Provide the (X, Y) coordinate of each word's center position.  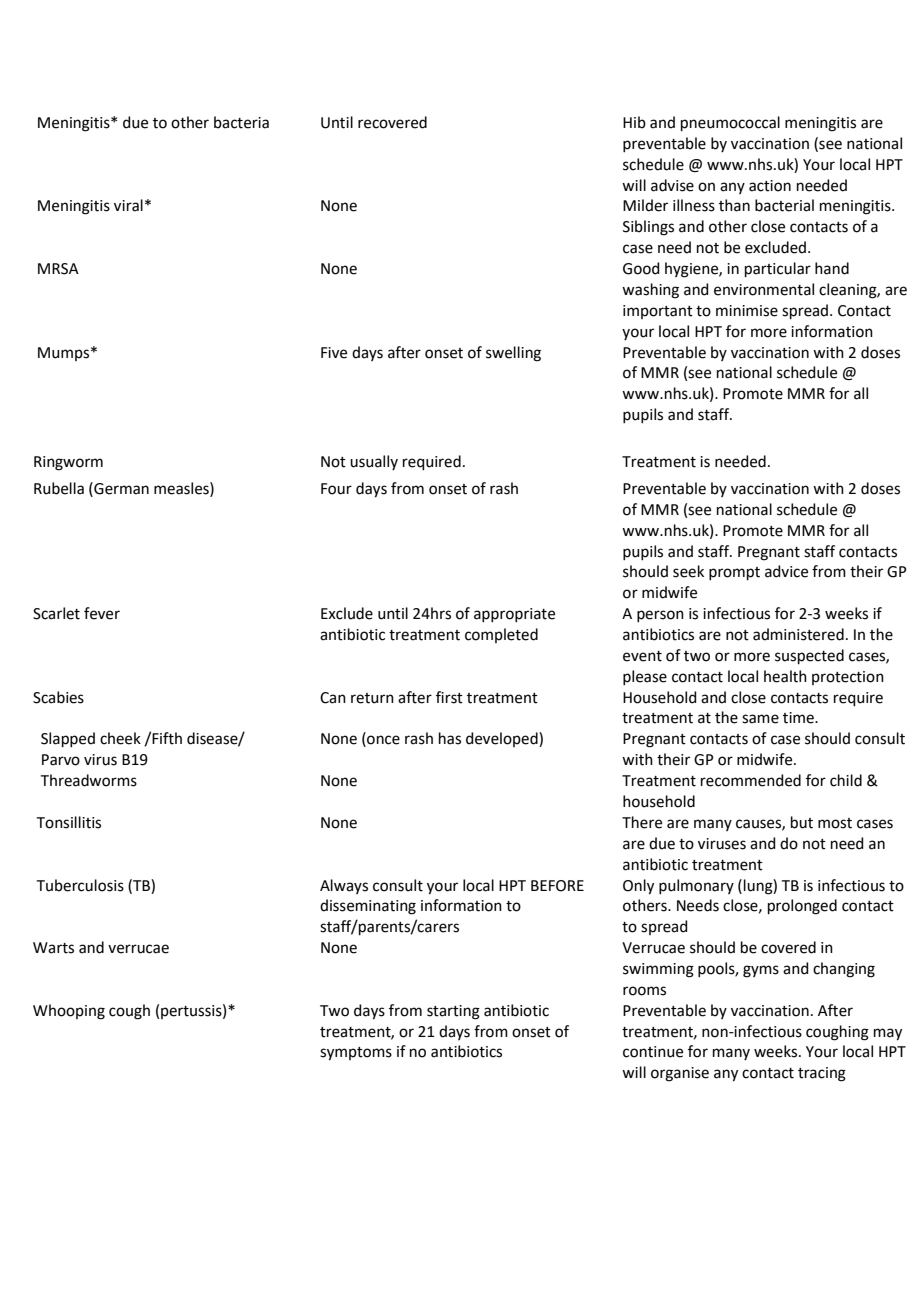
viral (128, 205)
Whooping (69, 1012)
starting (453, 1012)
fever (102, 613)
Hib (634, 122)
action (770, 186)
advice (786, 571)
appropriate (514, 615)
